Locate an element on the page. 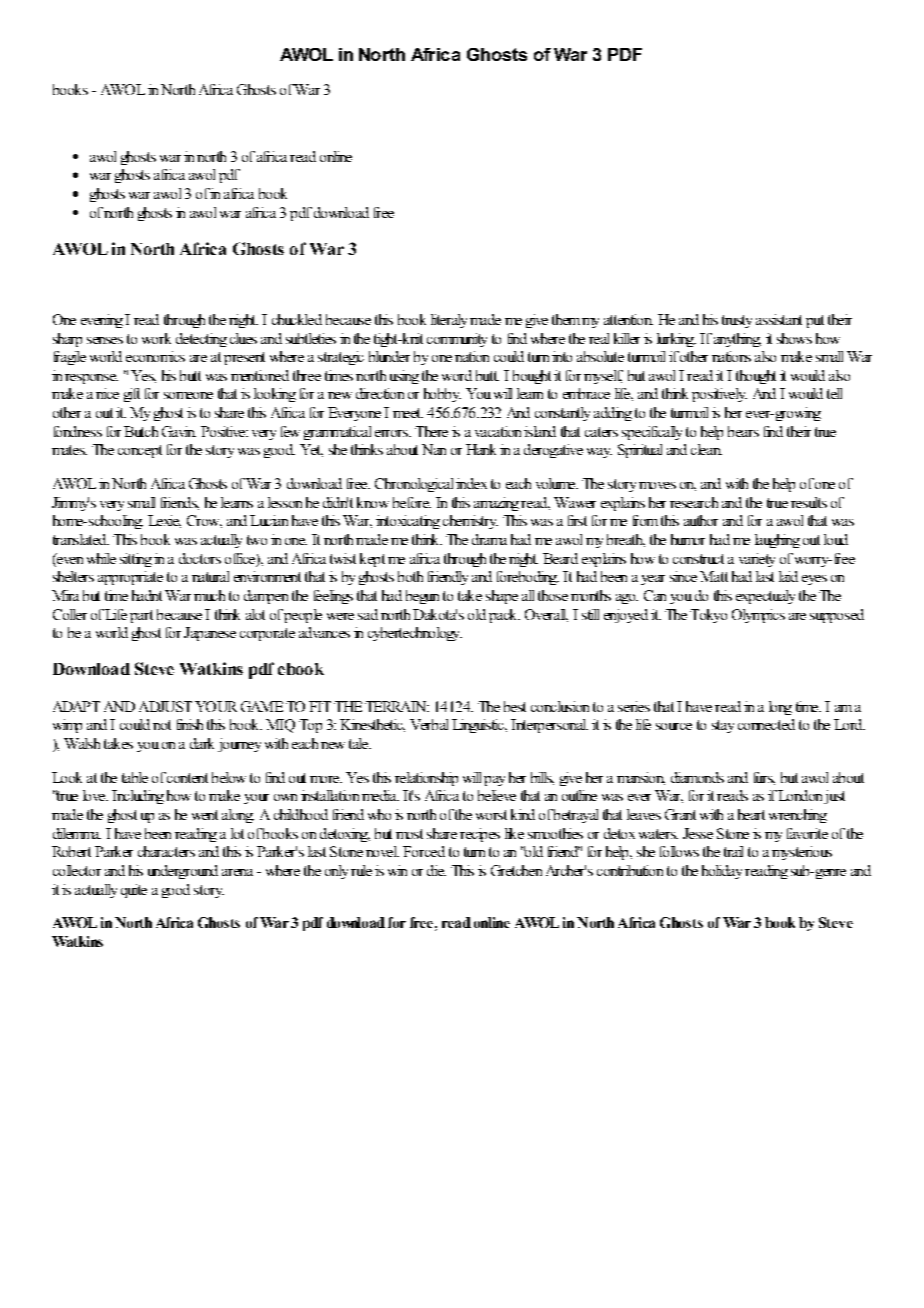 The height and width of the image is (1308, 924). Nan is located at coordinates (434, 449).
